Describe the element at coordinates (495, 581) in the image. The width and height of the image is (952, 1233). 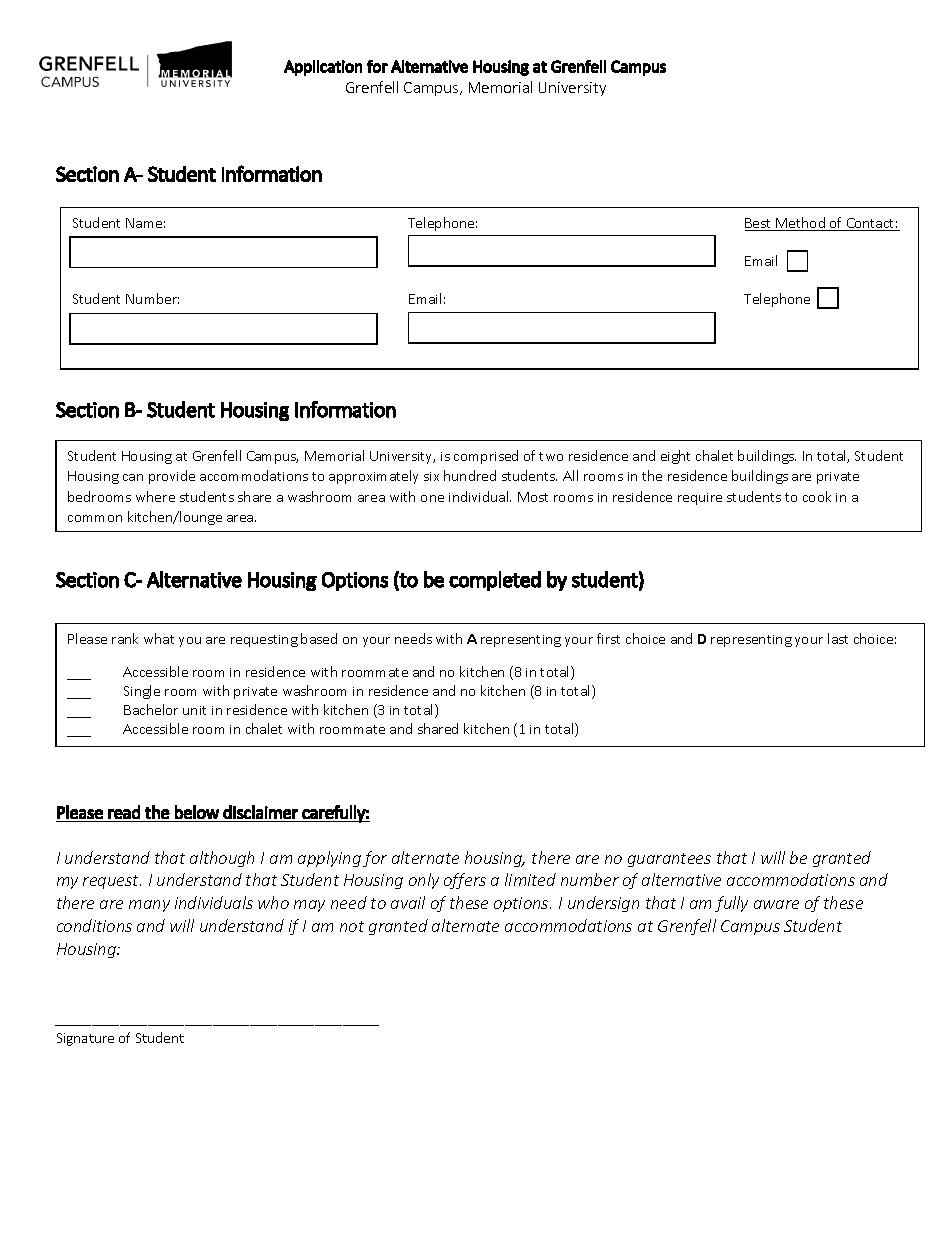
I see `completed` at that location.
